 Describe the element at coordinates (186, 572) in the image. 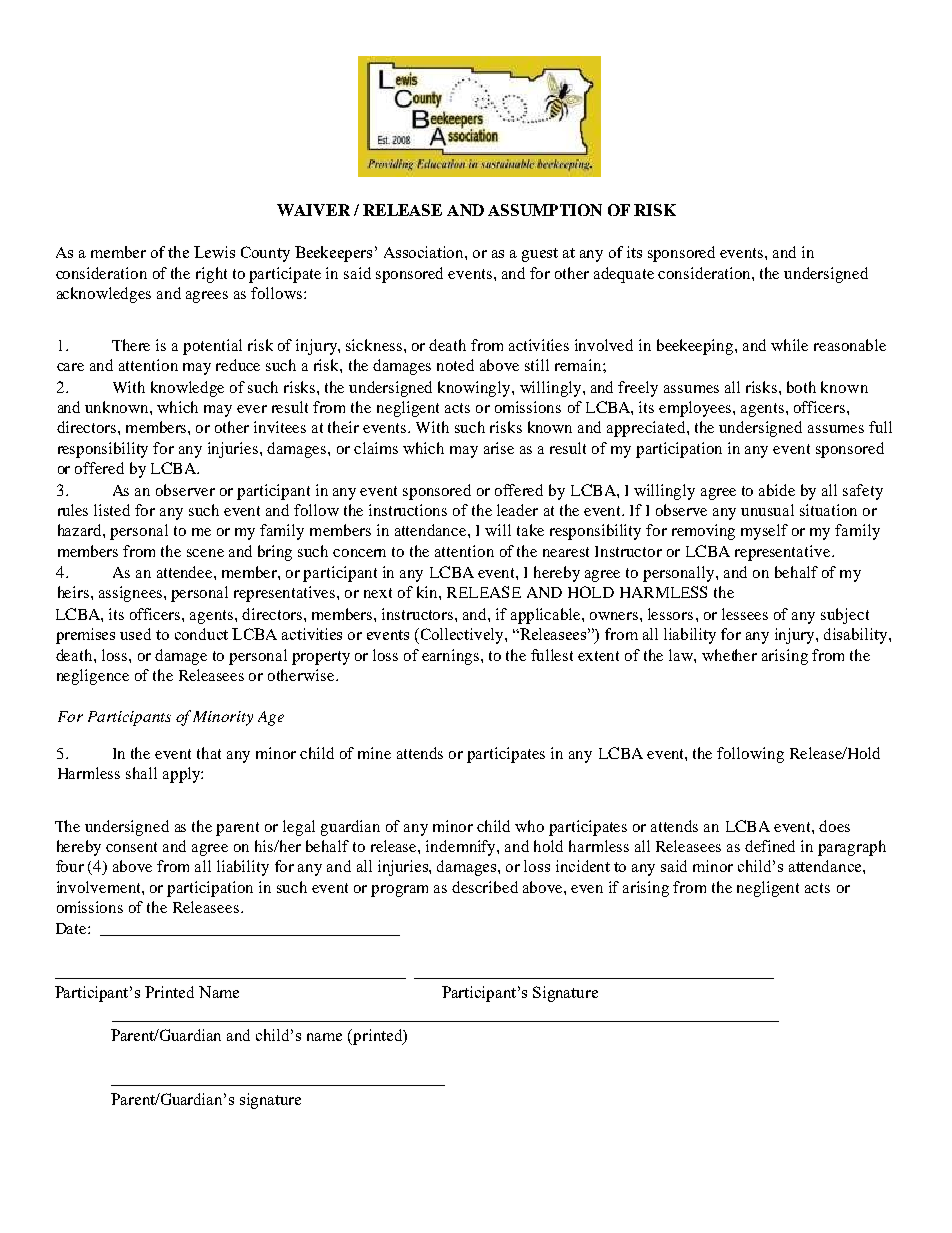

I see `attendee` at that location.
